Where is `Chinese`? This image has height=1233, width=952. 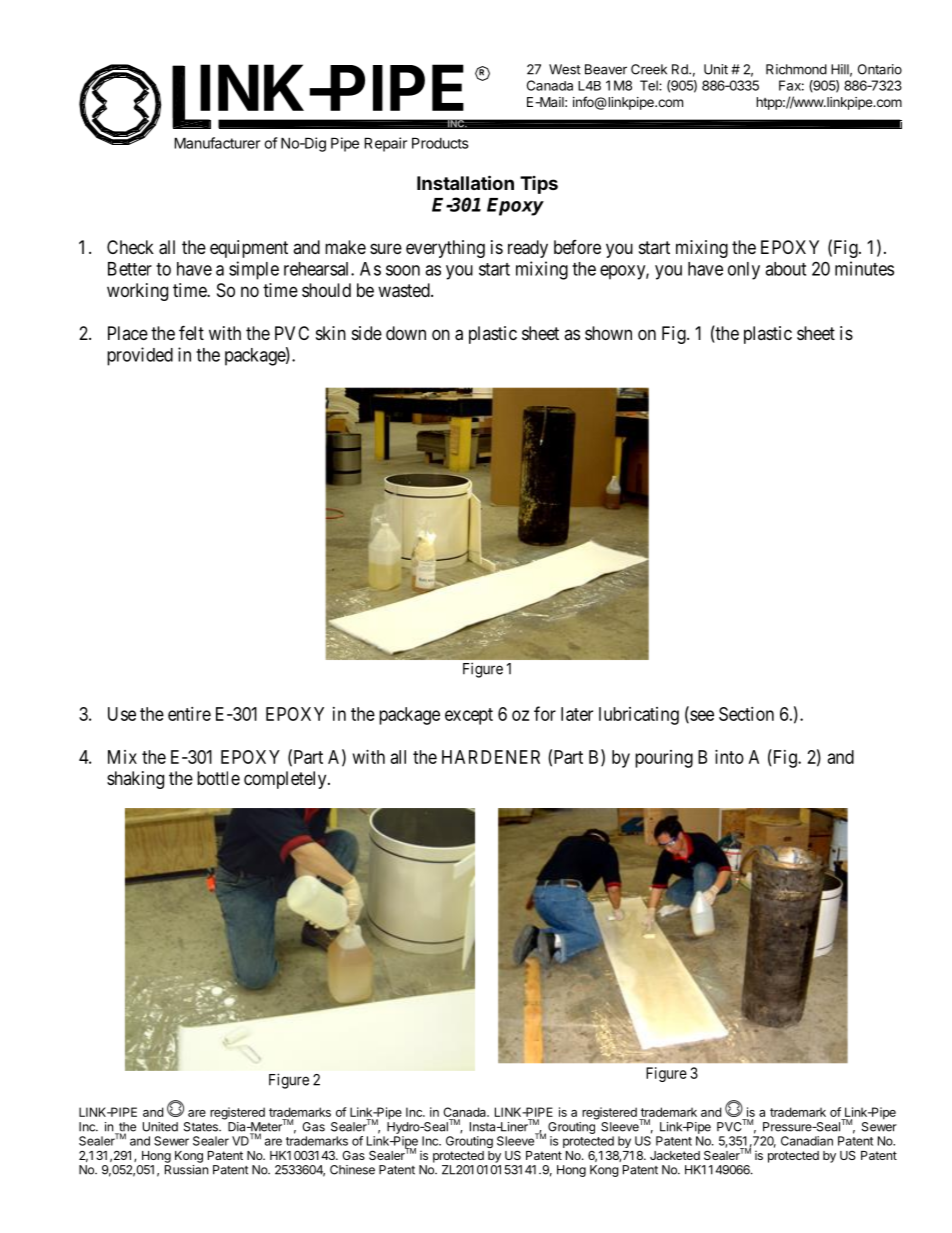 Chinese is located at coordinates (352, 1170).
